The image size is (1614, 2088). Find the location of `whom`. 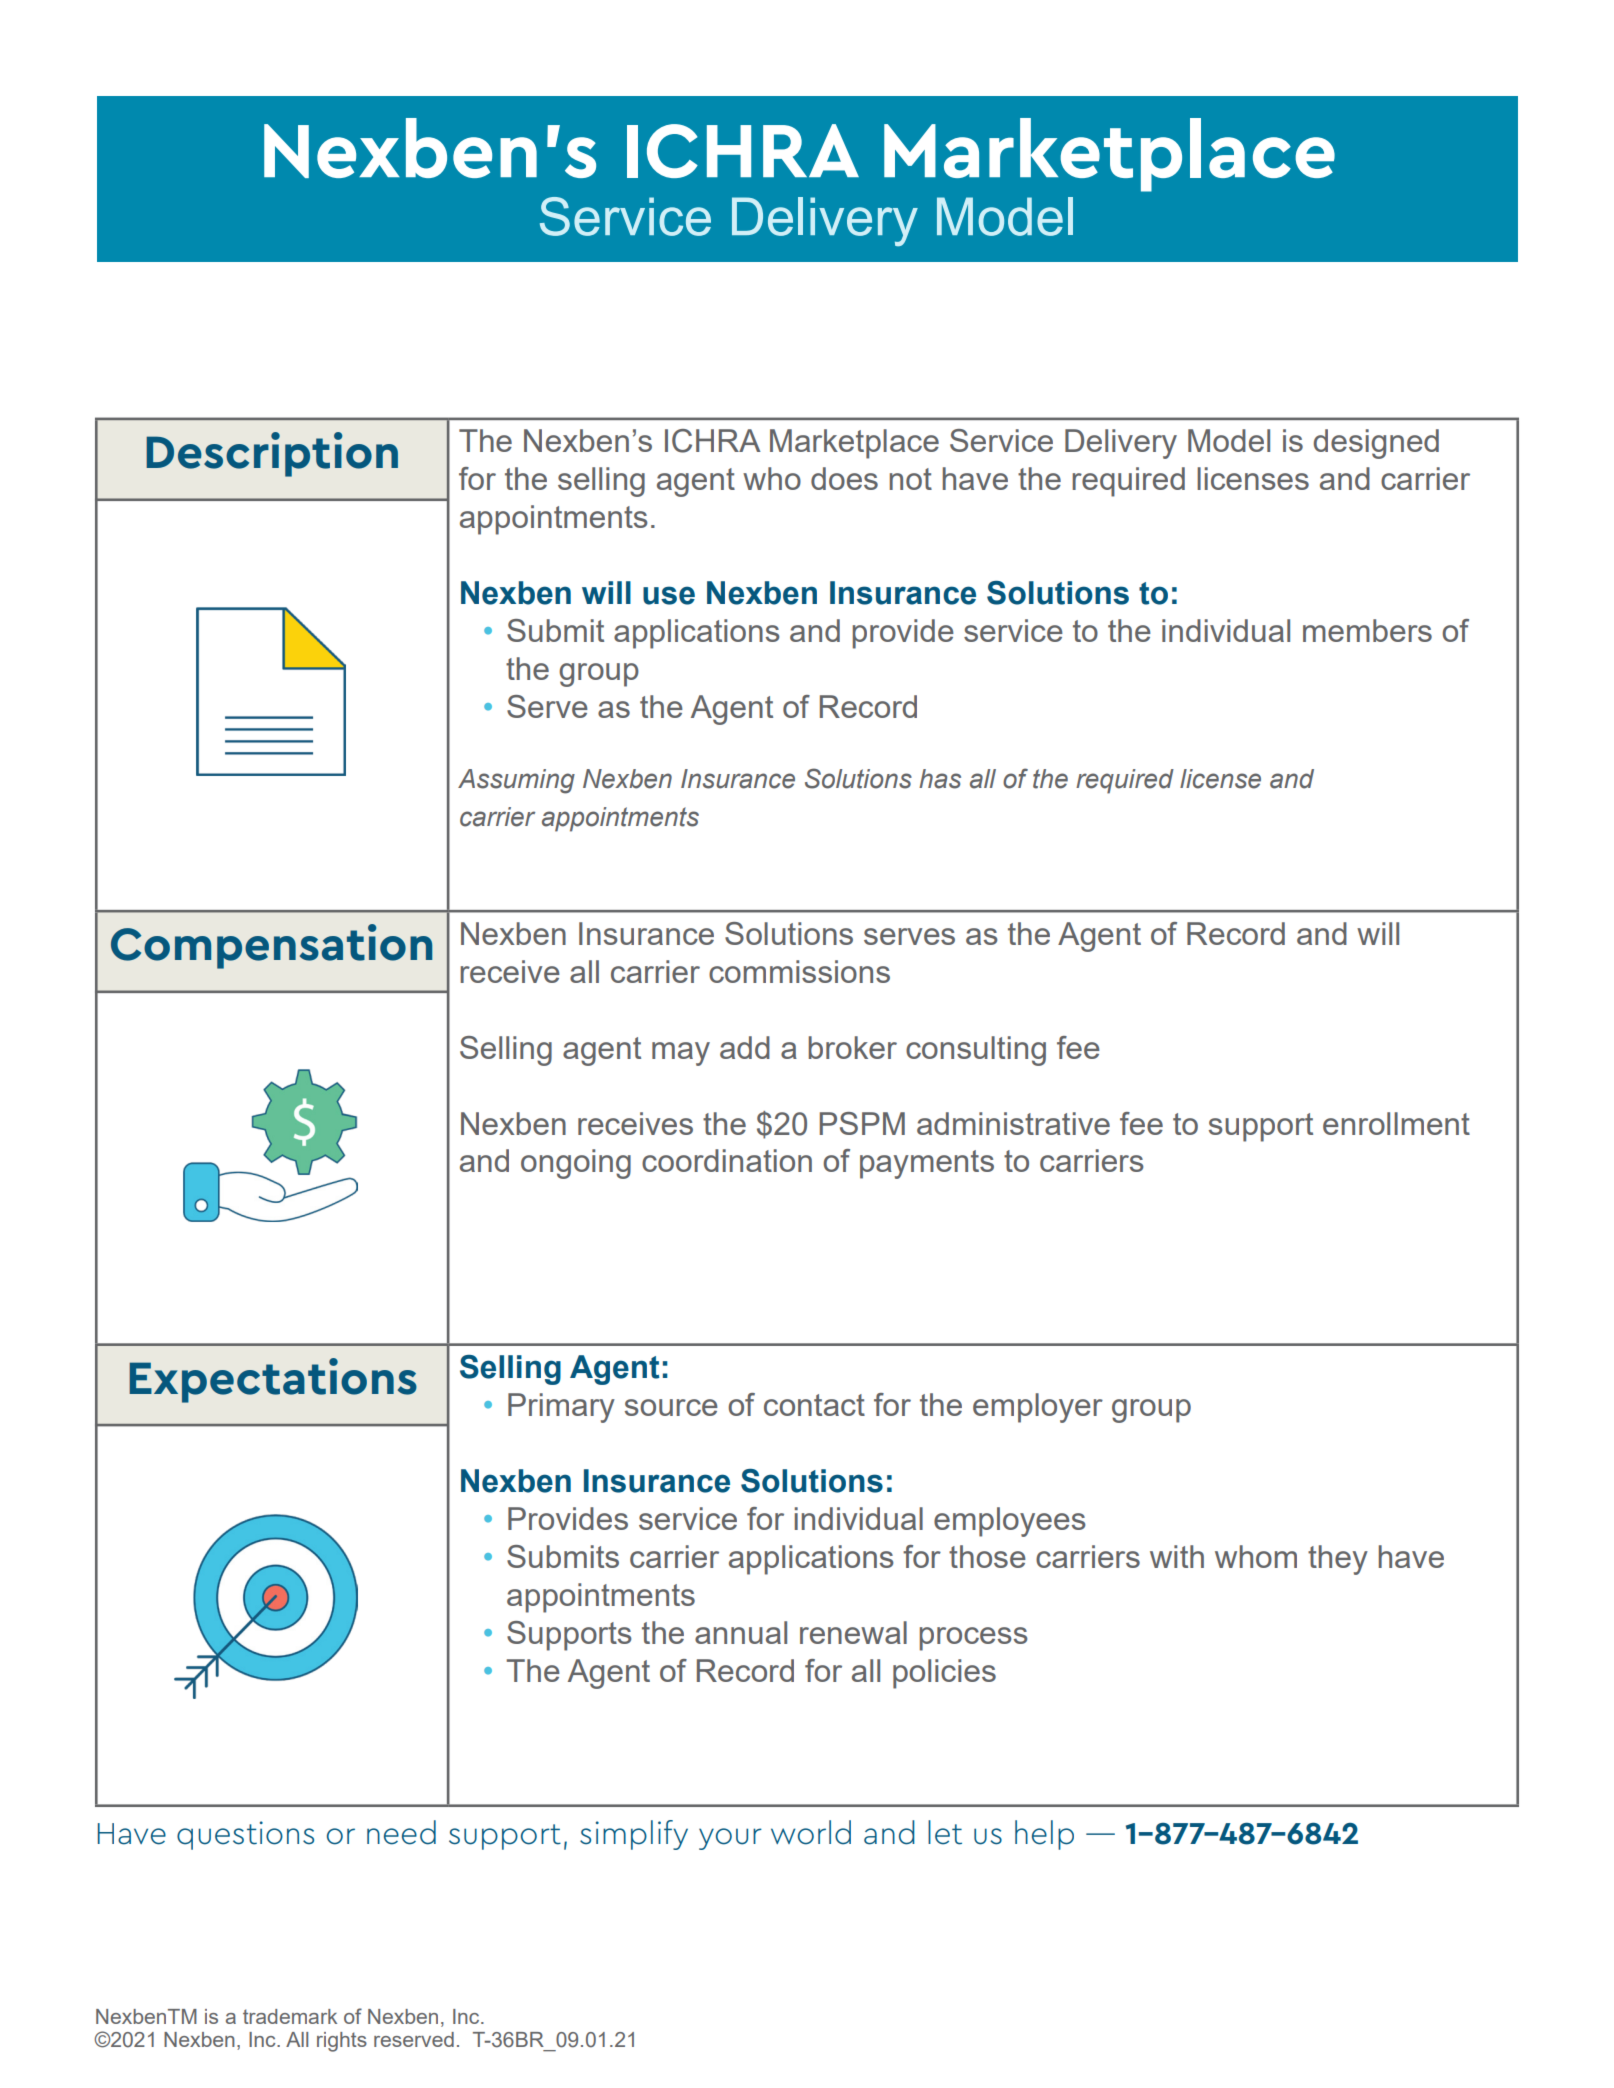

whom is located at coordinates (1256, 1556).
